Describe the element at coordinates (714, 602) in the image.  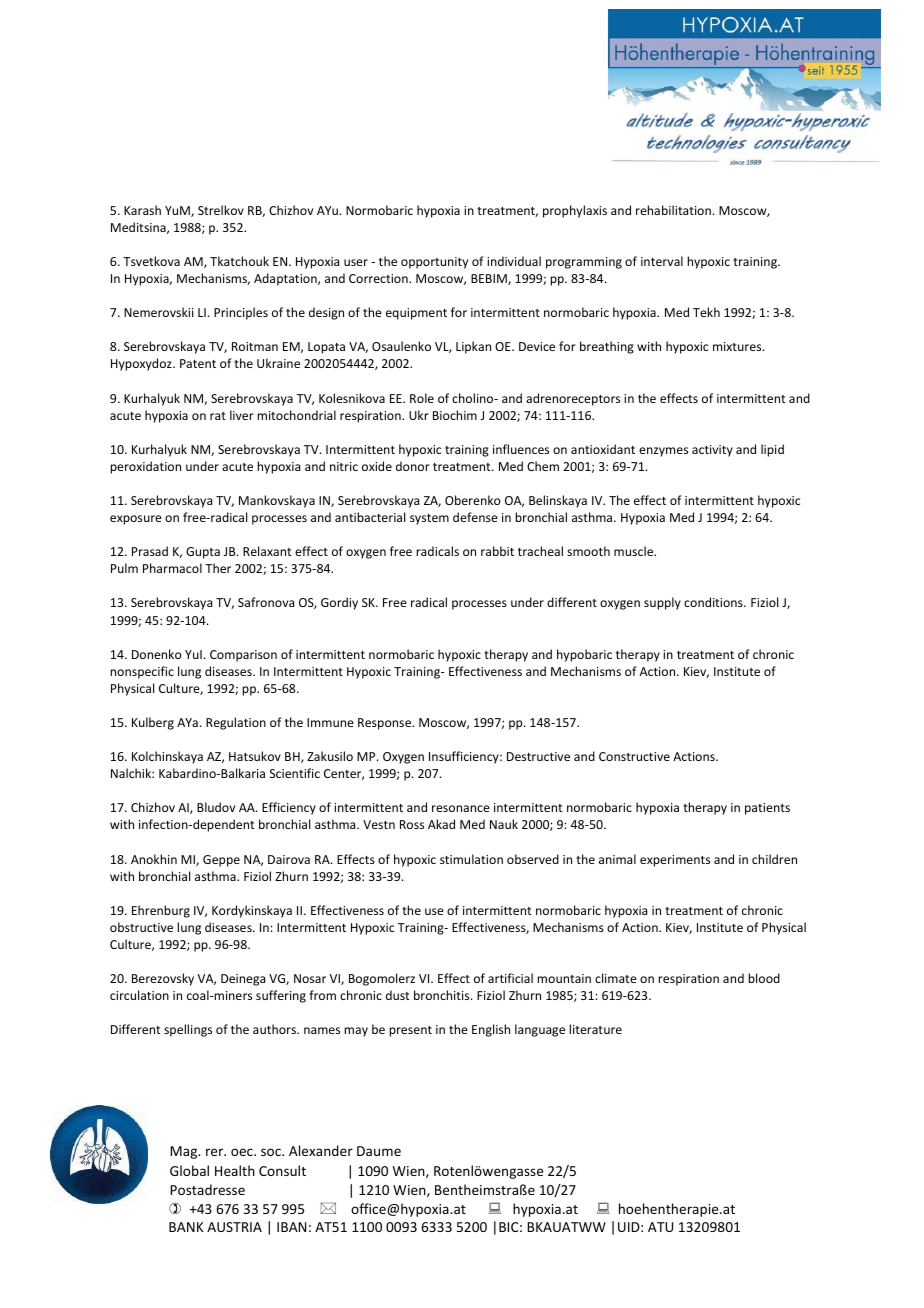
I see `conditions` at that location.
